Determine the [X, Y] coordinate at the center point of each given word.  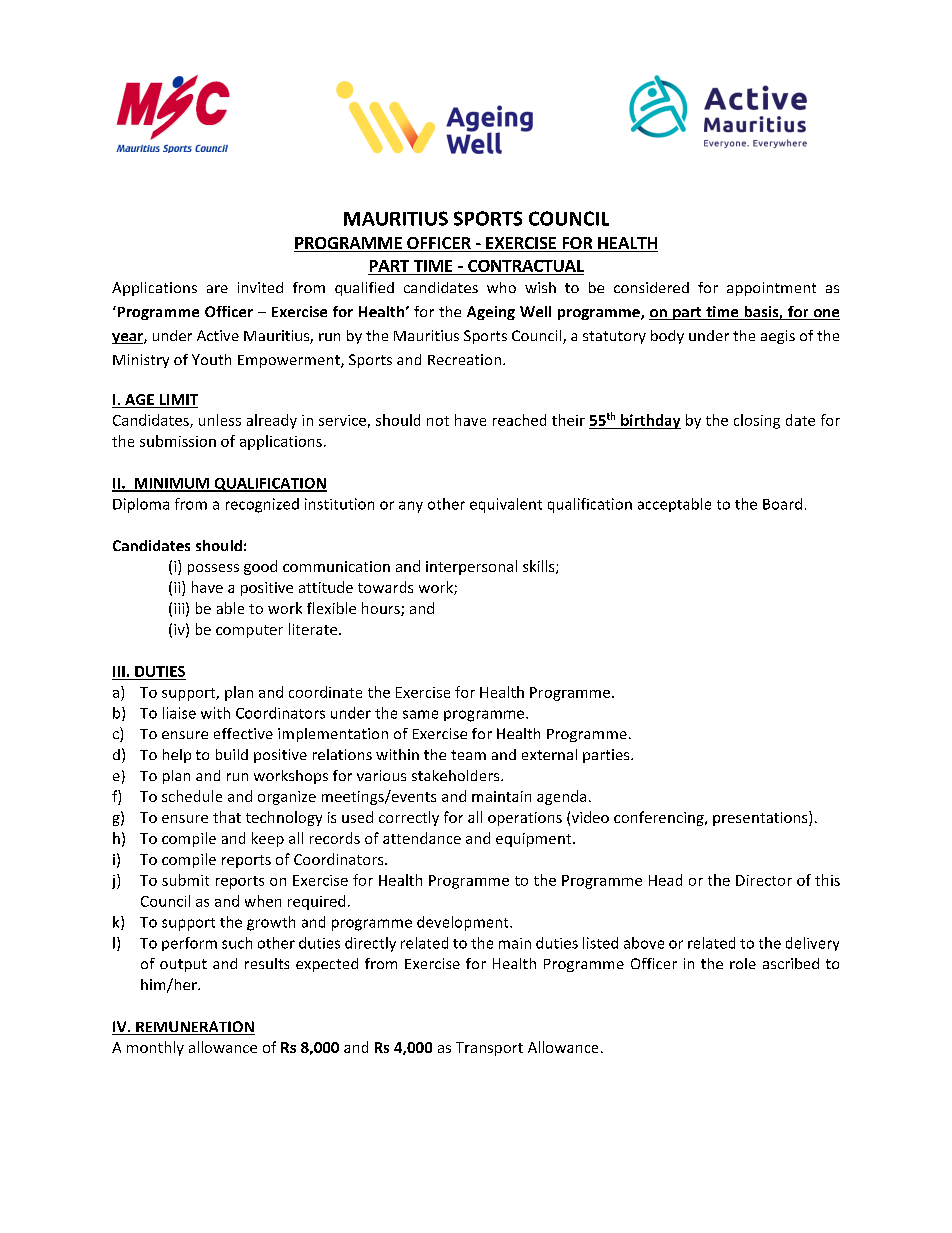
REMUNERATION [194, 1028]
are [217, 289]
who [501, 287]
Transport [489, 1049]
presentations [761, 818]
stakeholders [457, 775]
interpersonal [471, 567]
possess [213, 569]
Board [782, 504]
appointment [771, 289]
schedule [192, 796]
